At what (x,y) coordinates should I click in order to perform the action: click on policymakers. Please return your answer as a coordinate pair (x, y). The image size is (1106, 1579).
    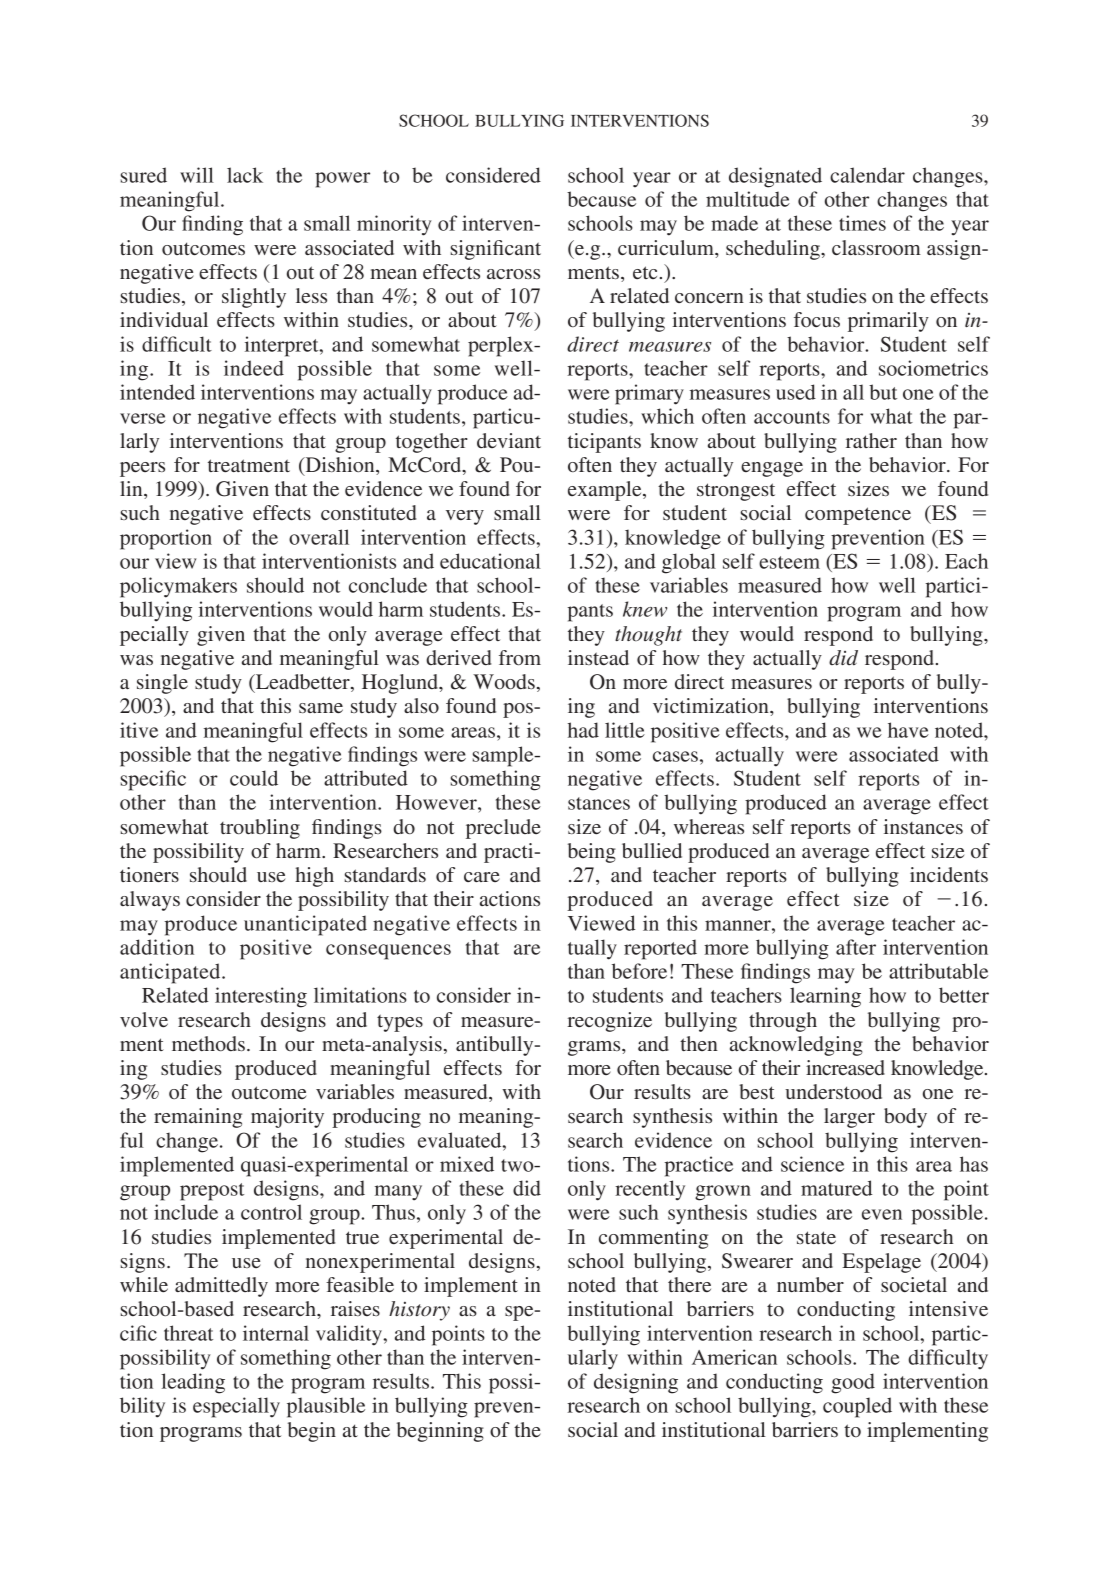
    Looking at the image, I should click on (178, 587).
